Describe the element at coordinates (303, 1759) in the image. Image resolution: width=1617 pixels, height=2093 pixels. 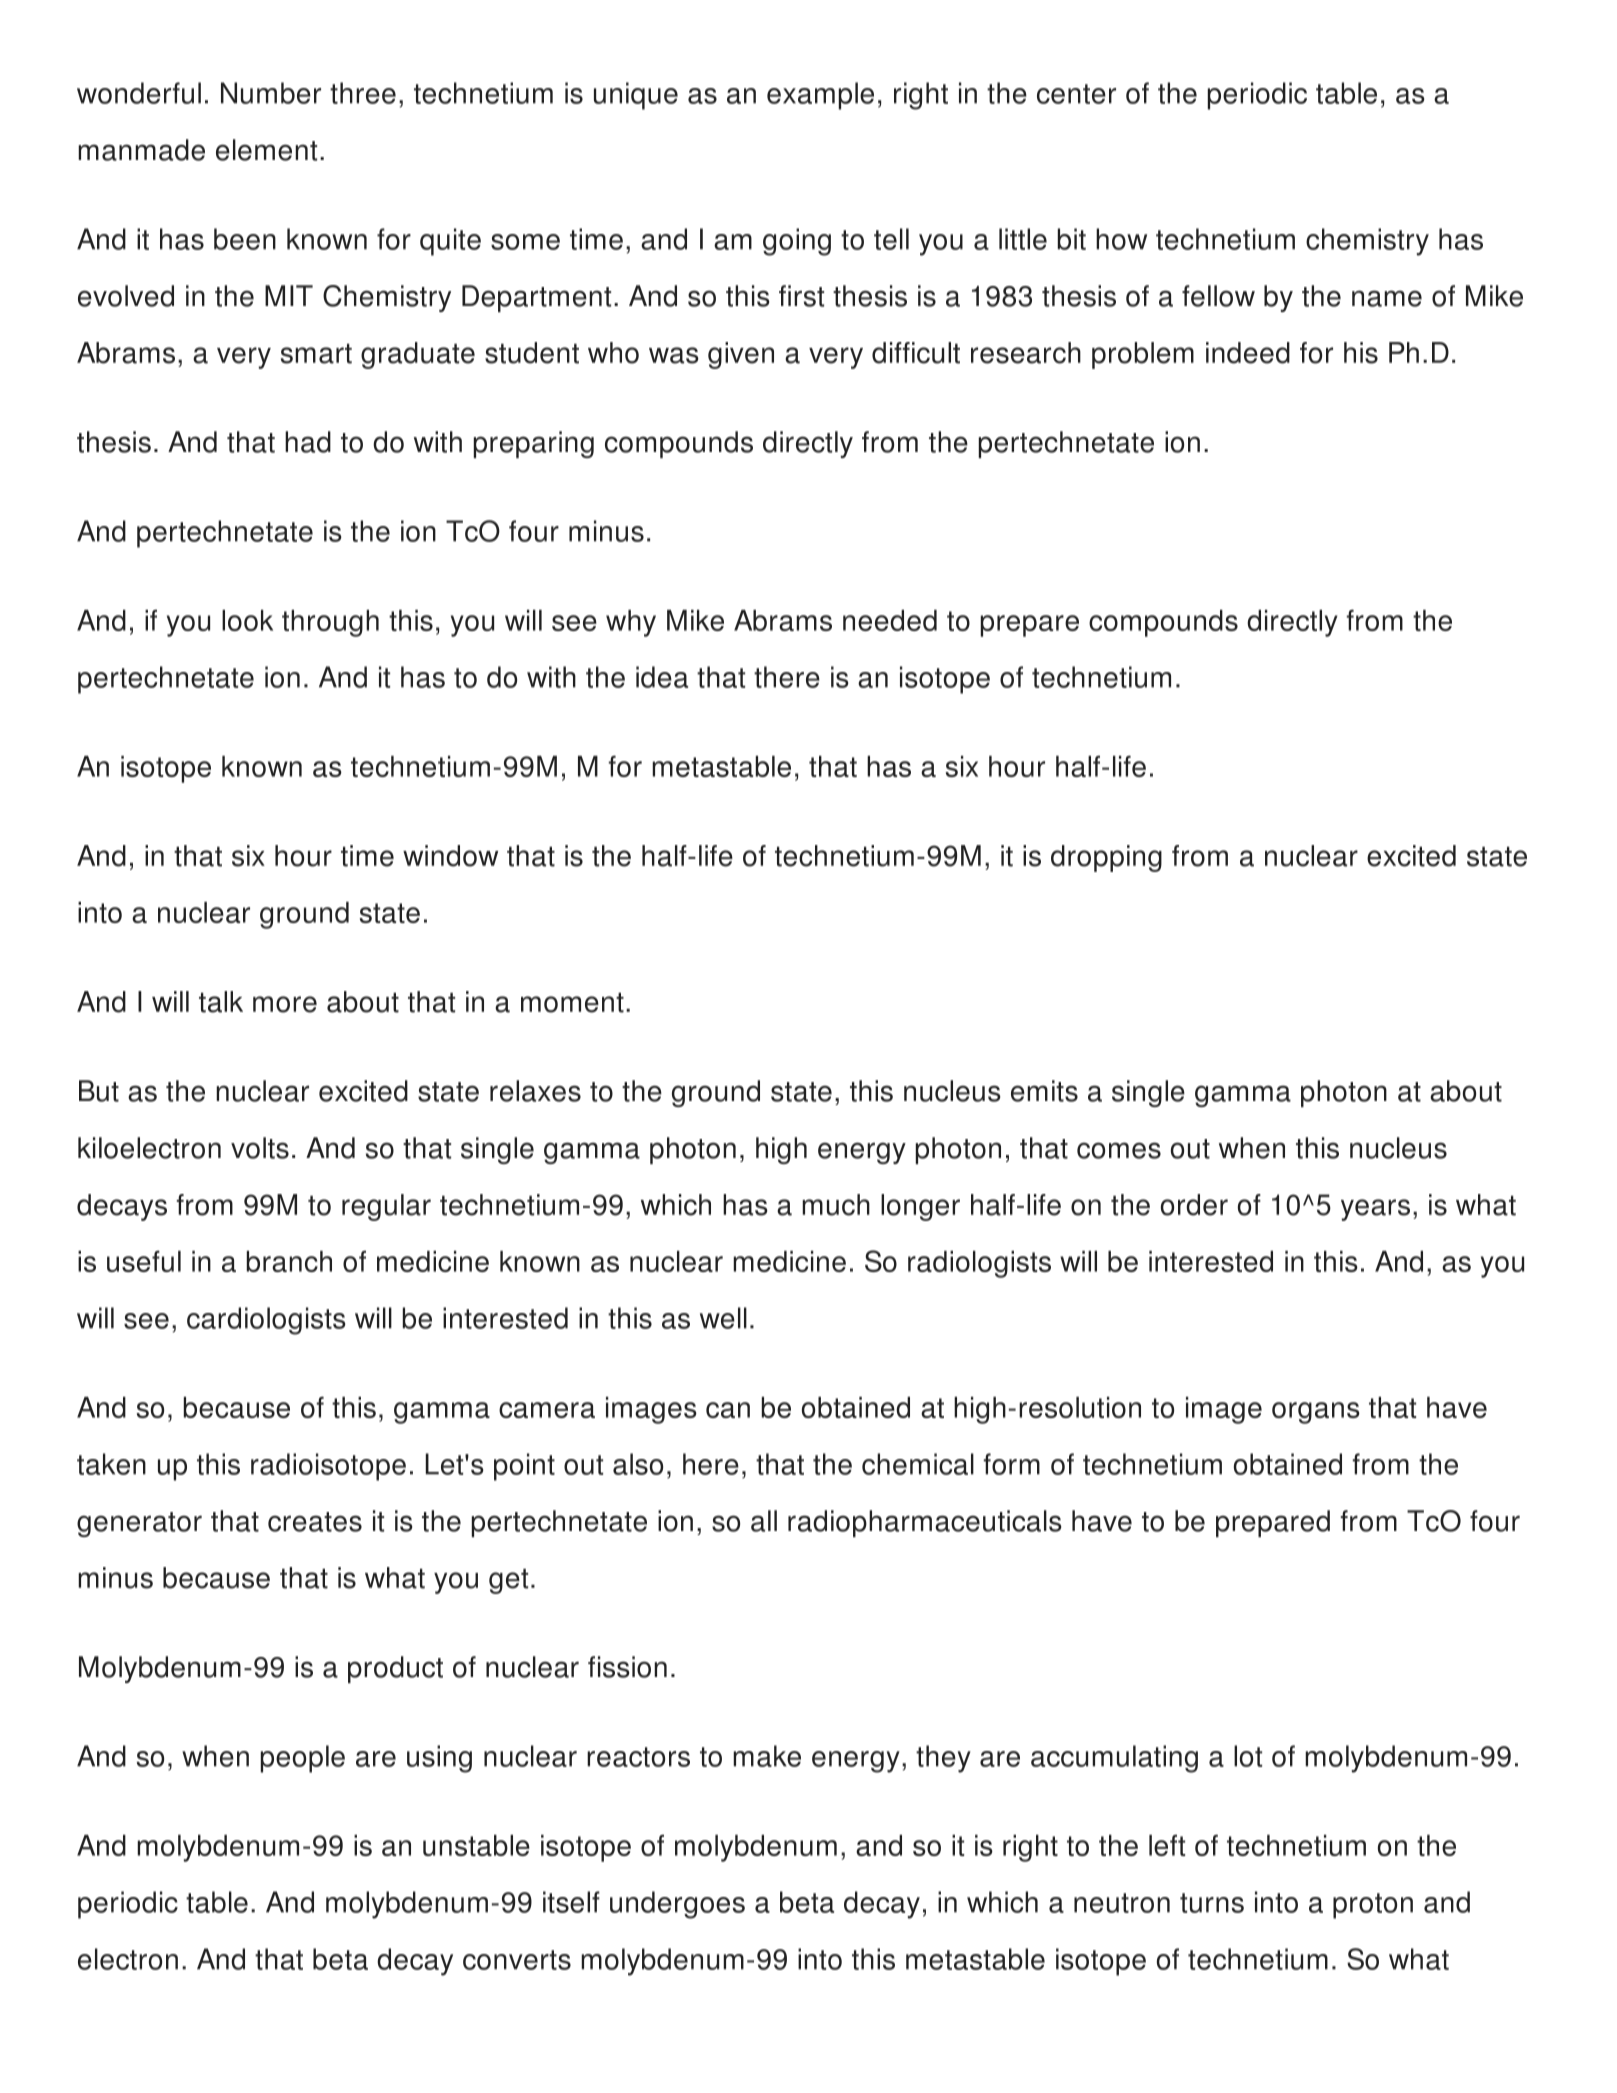
I see `people` at that location.
